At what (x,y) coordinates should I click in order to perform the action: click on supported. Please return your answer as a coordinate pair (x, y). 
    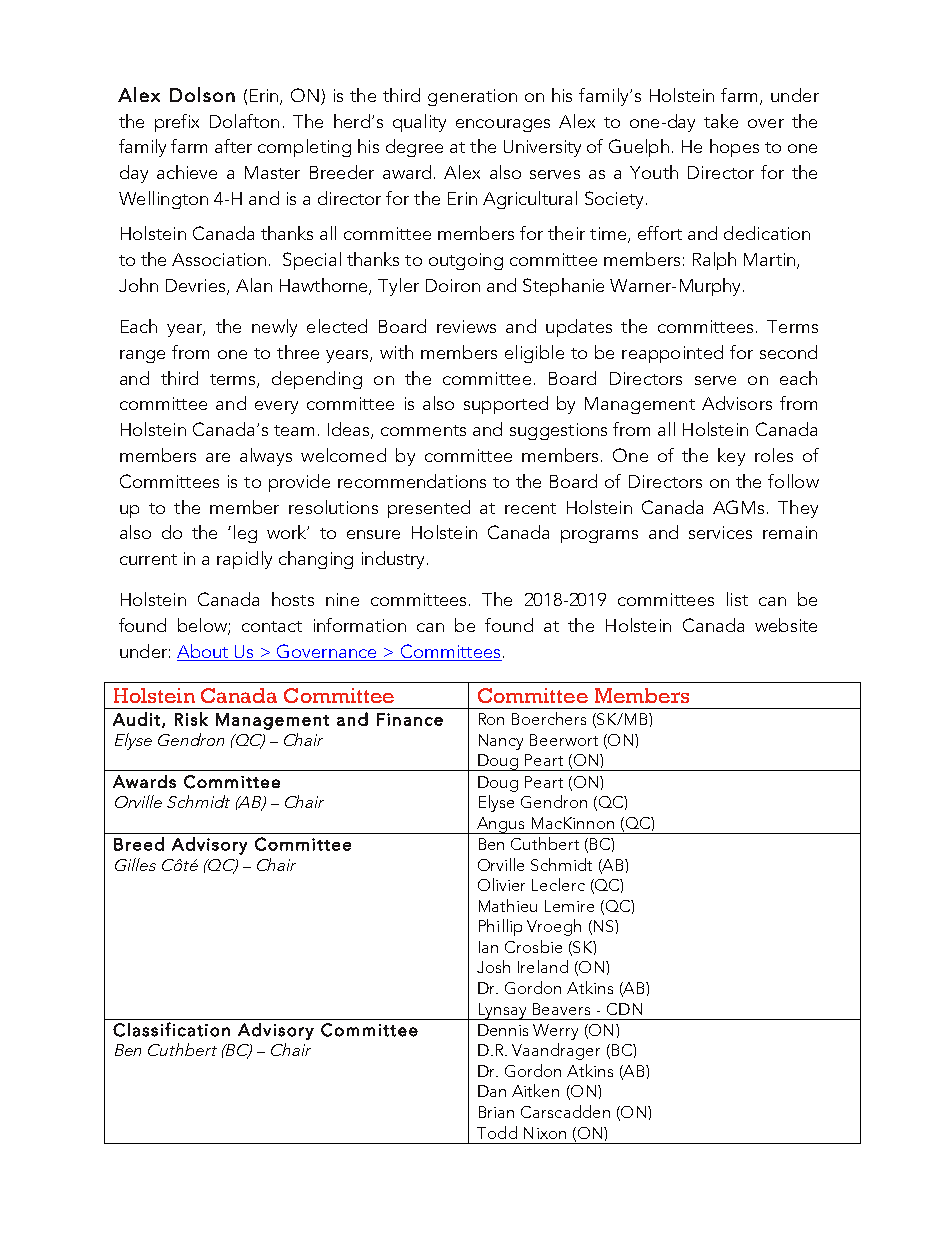
    Looking at the image, I should click on (506, 405).
